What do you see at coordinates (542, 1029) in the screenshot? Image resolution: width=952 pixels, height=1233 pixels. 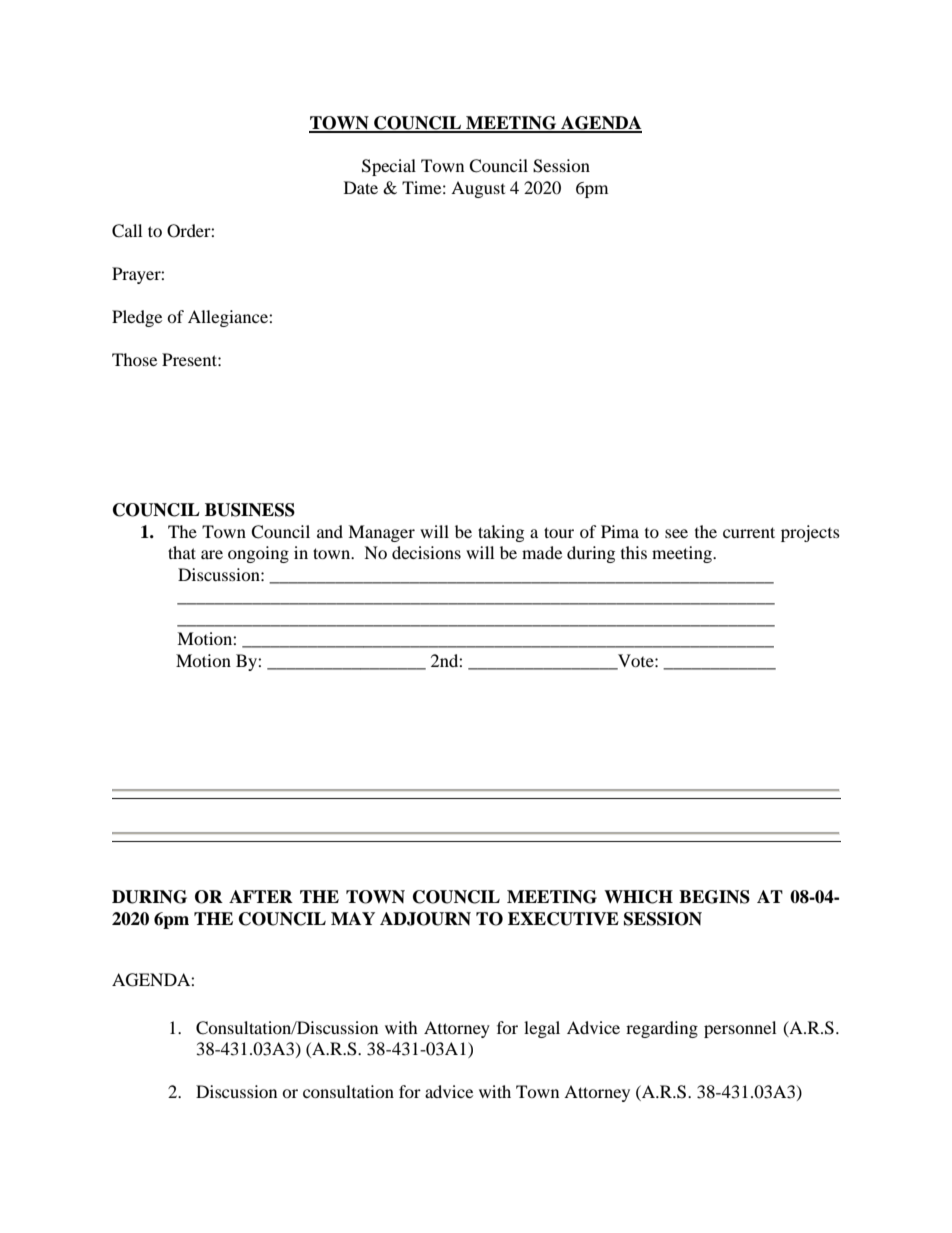 I see `legal` at bounding box center [542, 1029].
